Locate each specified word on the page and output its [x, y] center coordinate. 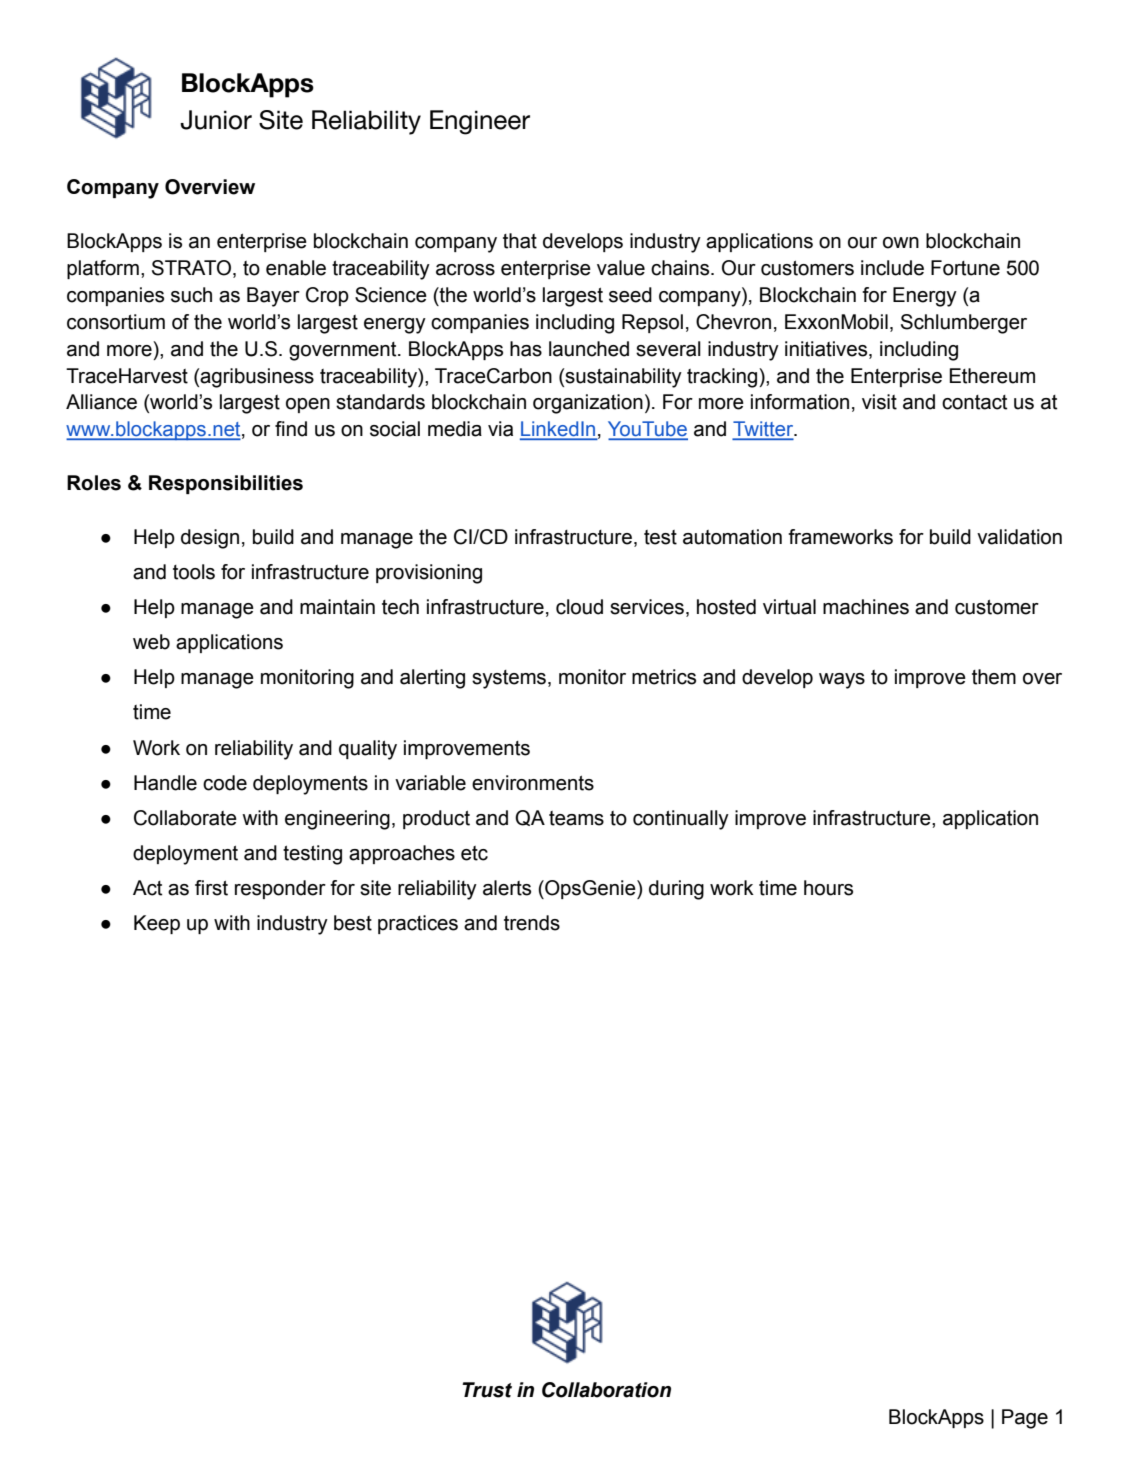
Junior [216, 120]
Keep [157, 924]
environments [533, 783]
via [500, 429]
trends [532, 923]
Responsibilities [226, 484]
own [901, 243]
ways [842, 681]
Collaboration [606, 1390]
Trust [487, 1390]
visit [879, 402]
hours [828, 888]
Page [1025, 1419]
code [225, 783]
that [520, 241]
